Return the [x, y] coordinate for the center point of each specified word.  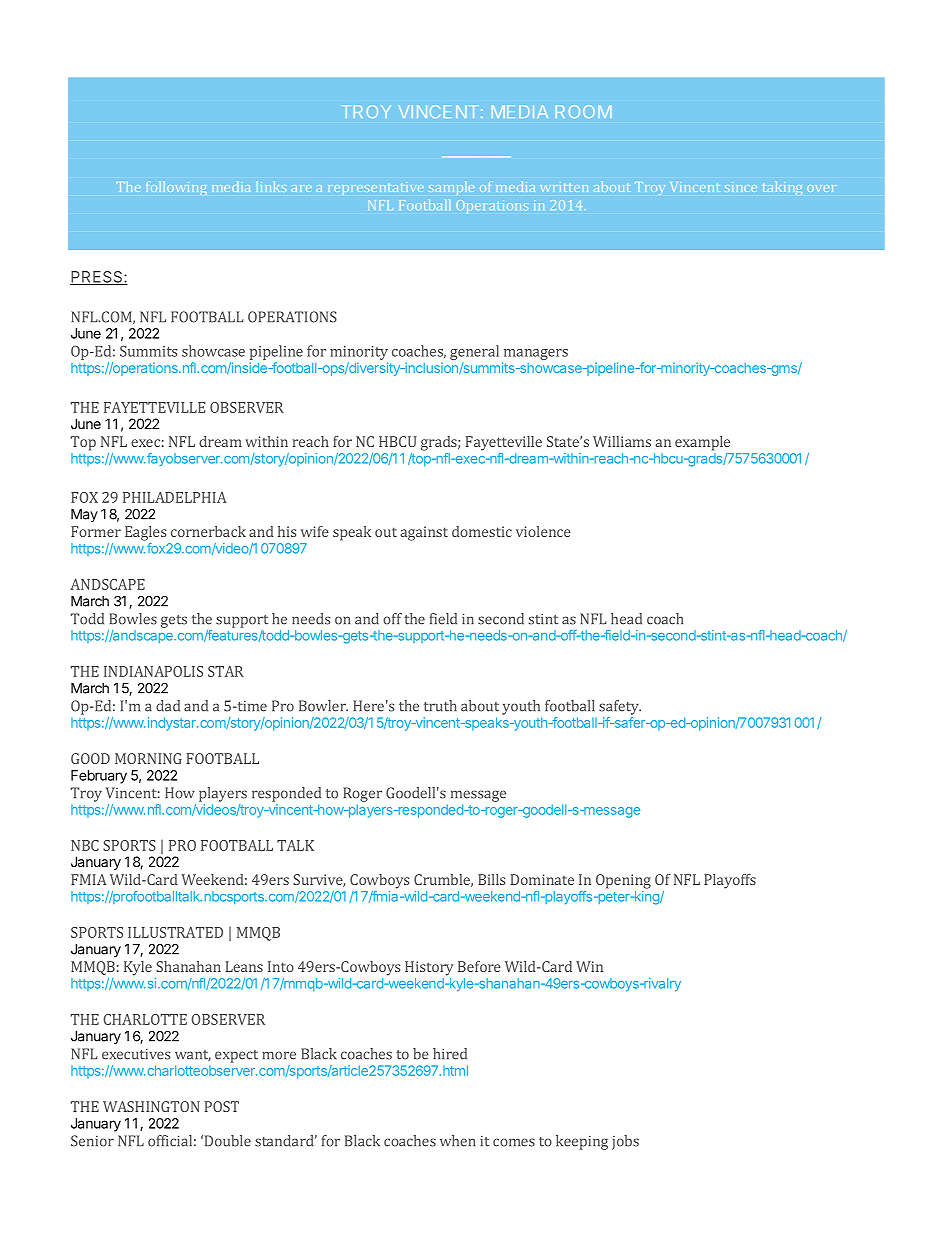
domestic [482, 531]
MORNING [148, 758]
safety [620, 707]
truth [440, 706]
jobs [625, 1142]
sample [451, 188]
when [458, 1141]
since [741, 187]
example [702, 443]
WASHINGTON [151, 1106]
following [176, 188]
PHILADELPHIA [175, 497]
